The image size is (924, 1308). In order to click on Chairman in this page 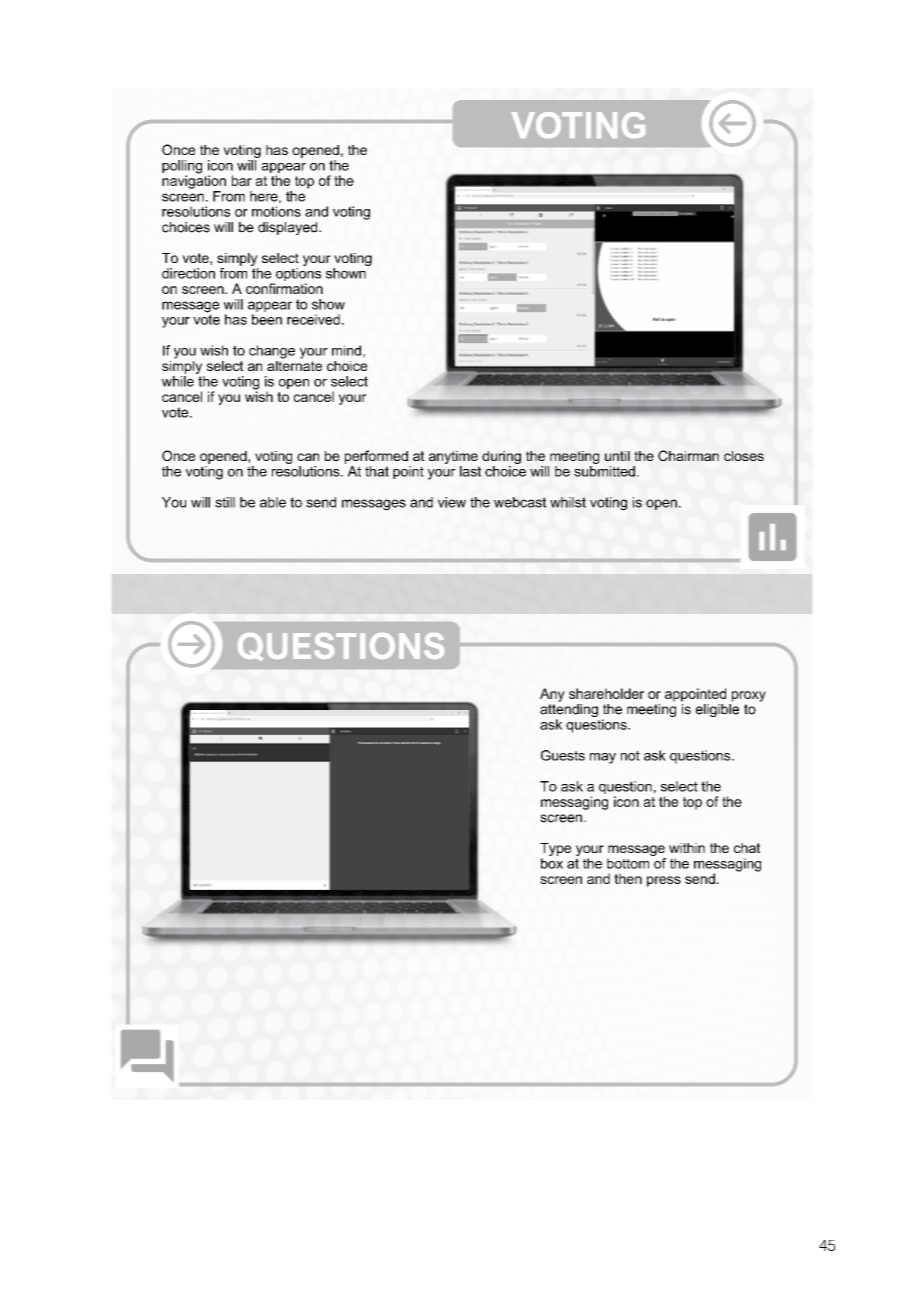, I will do `click(688, 455)`.
